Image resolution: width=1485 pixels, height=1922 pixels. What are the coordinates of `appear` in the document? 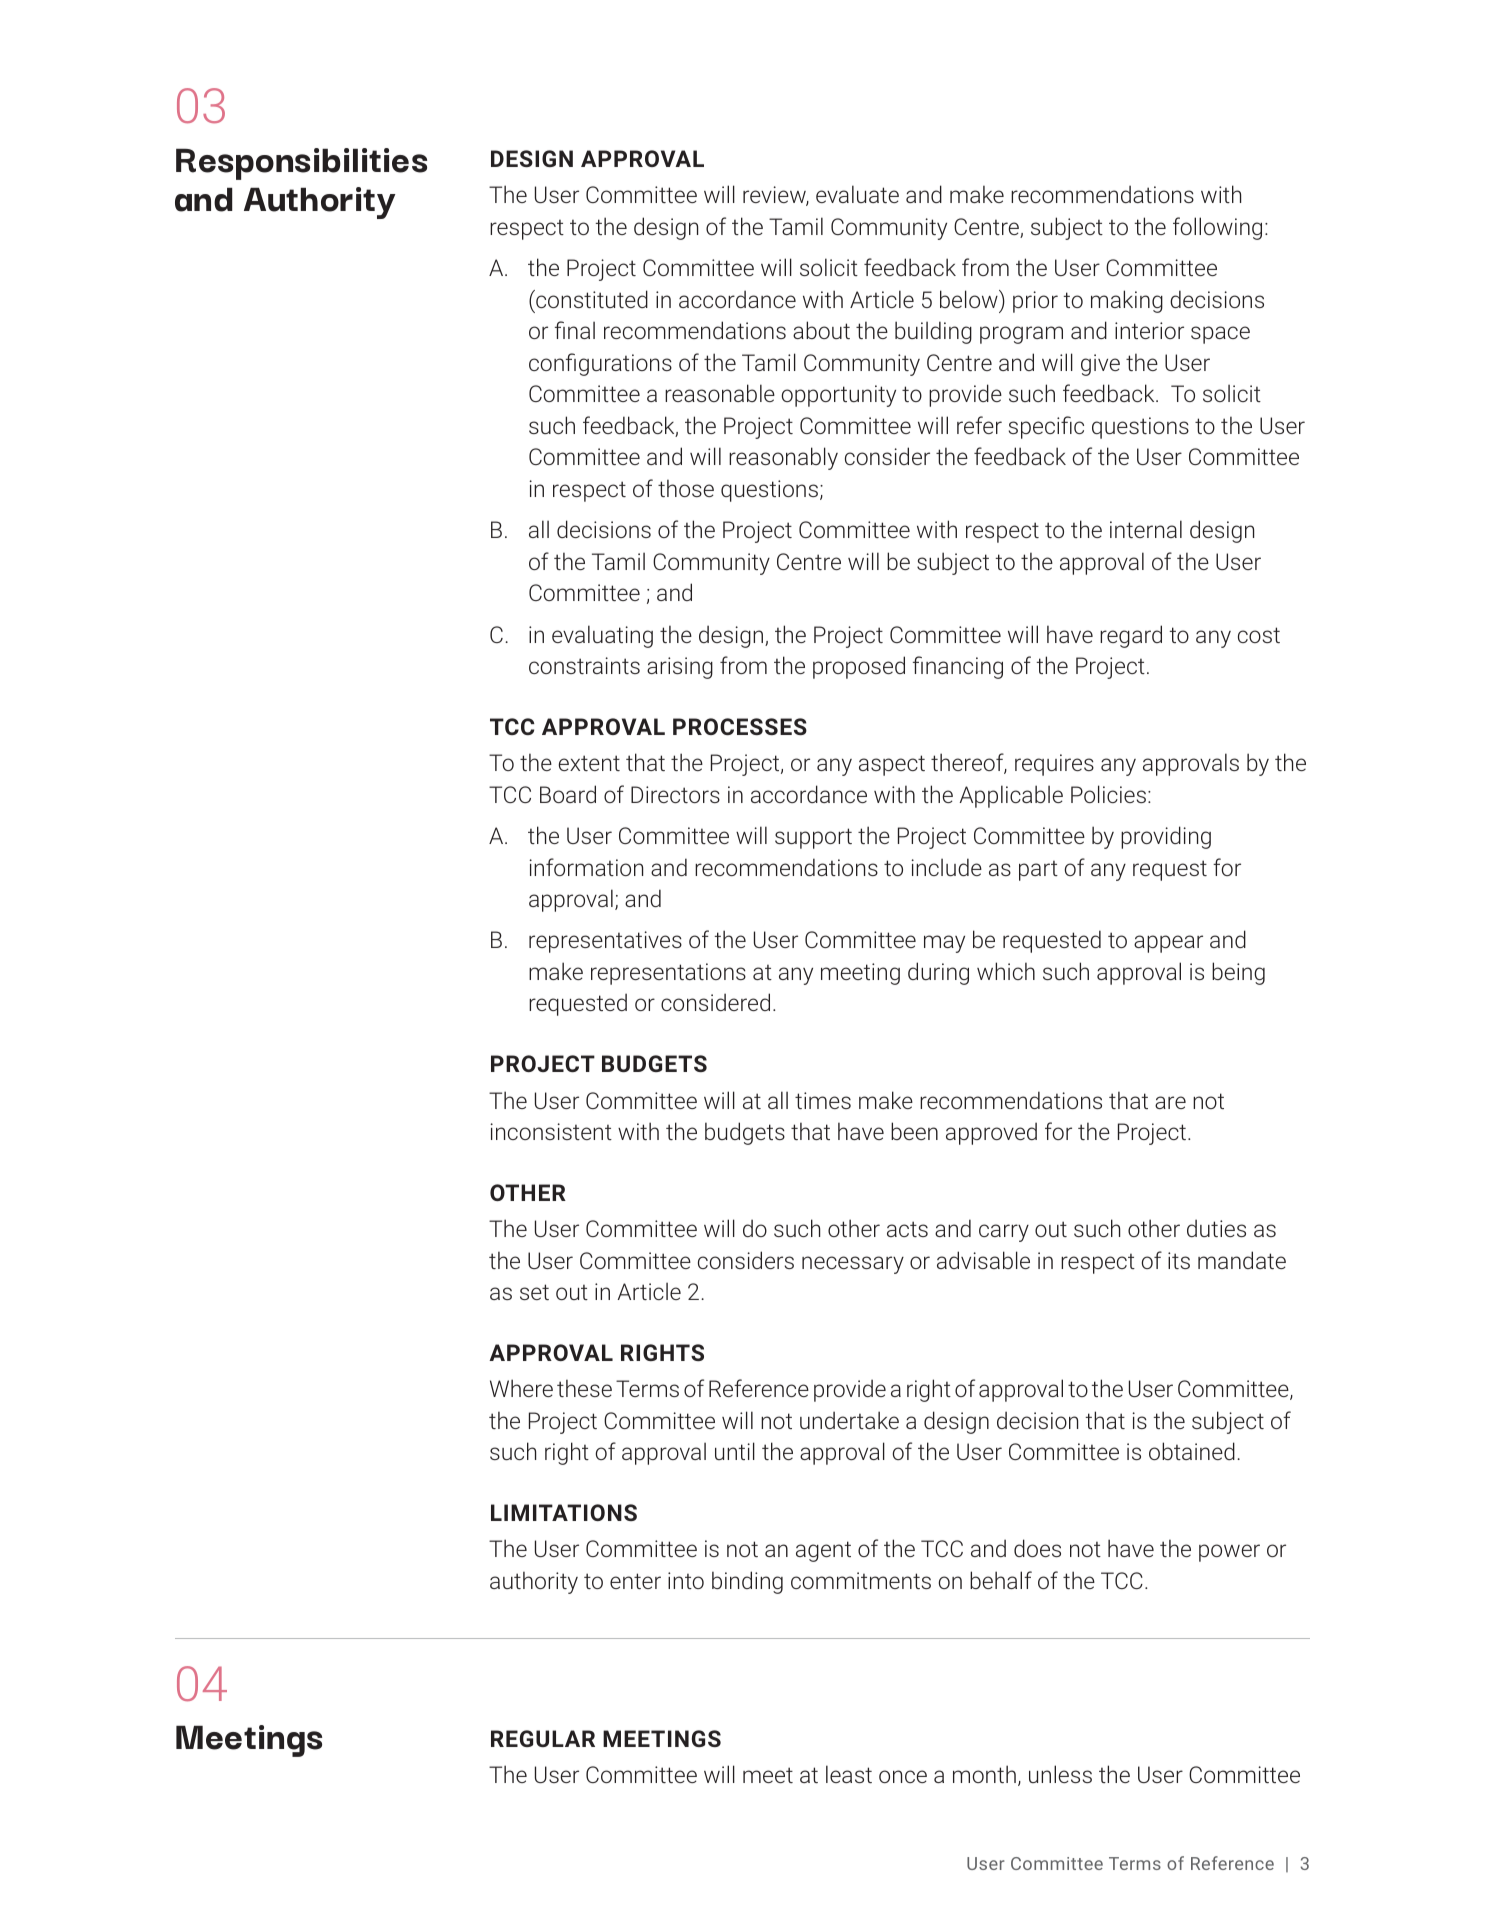 It's located at (1168, 944).
